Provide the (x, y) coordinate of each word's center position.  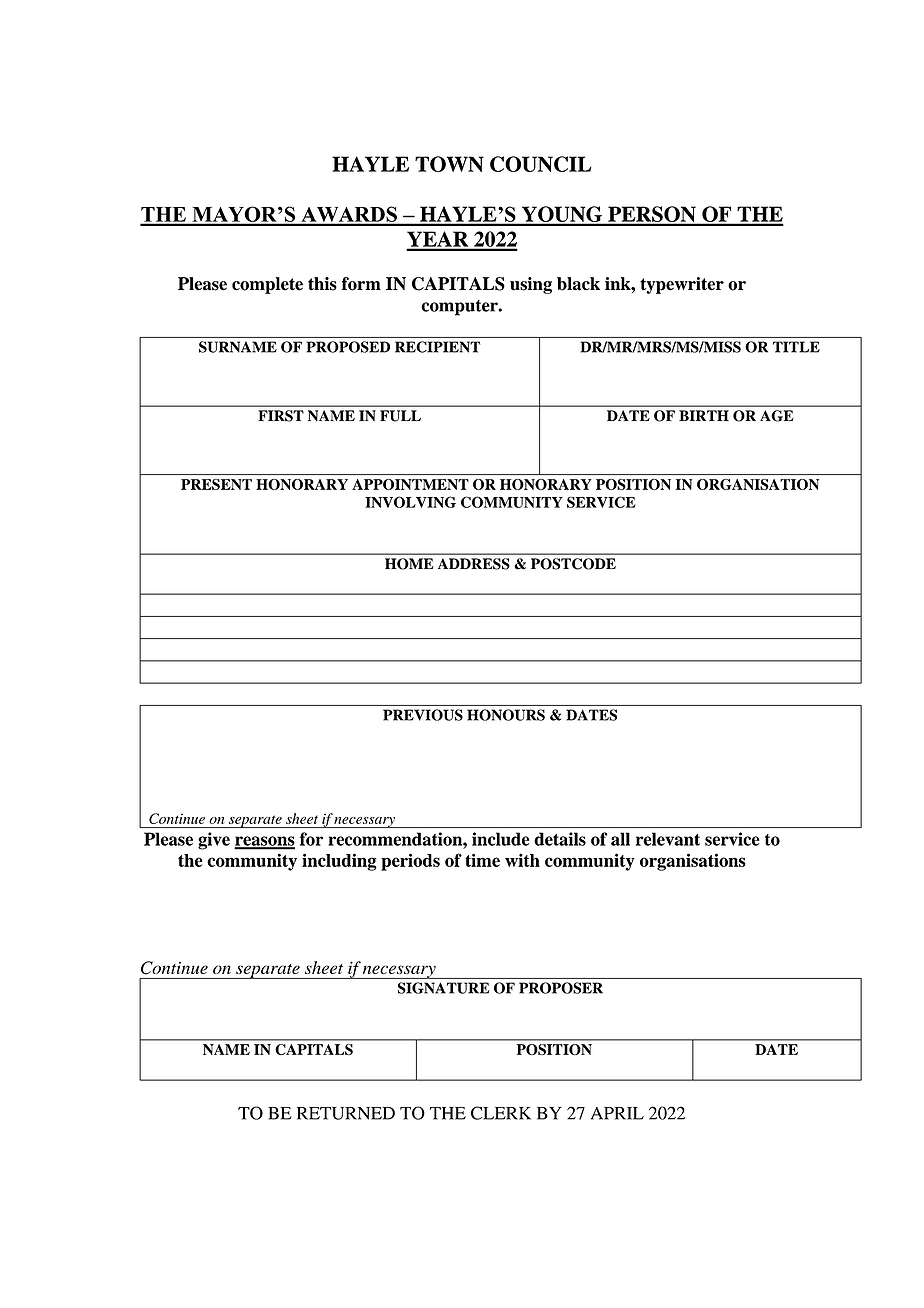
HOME (409, 564)
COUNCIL (540, 164)
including (339, 862)
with (522, 860)
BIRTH (704, 415)
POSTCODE (573, 564)
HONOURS (506, 715)
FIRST (281, 416)
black (578, 284)
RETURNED (346, 1113)
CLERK (501, 1113)
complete (267, 285)
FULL (400, 416)
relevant (668, 839)
